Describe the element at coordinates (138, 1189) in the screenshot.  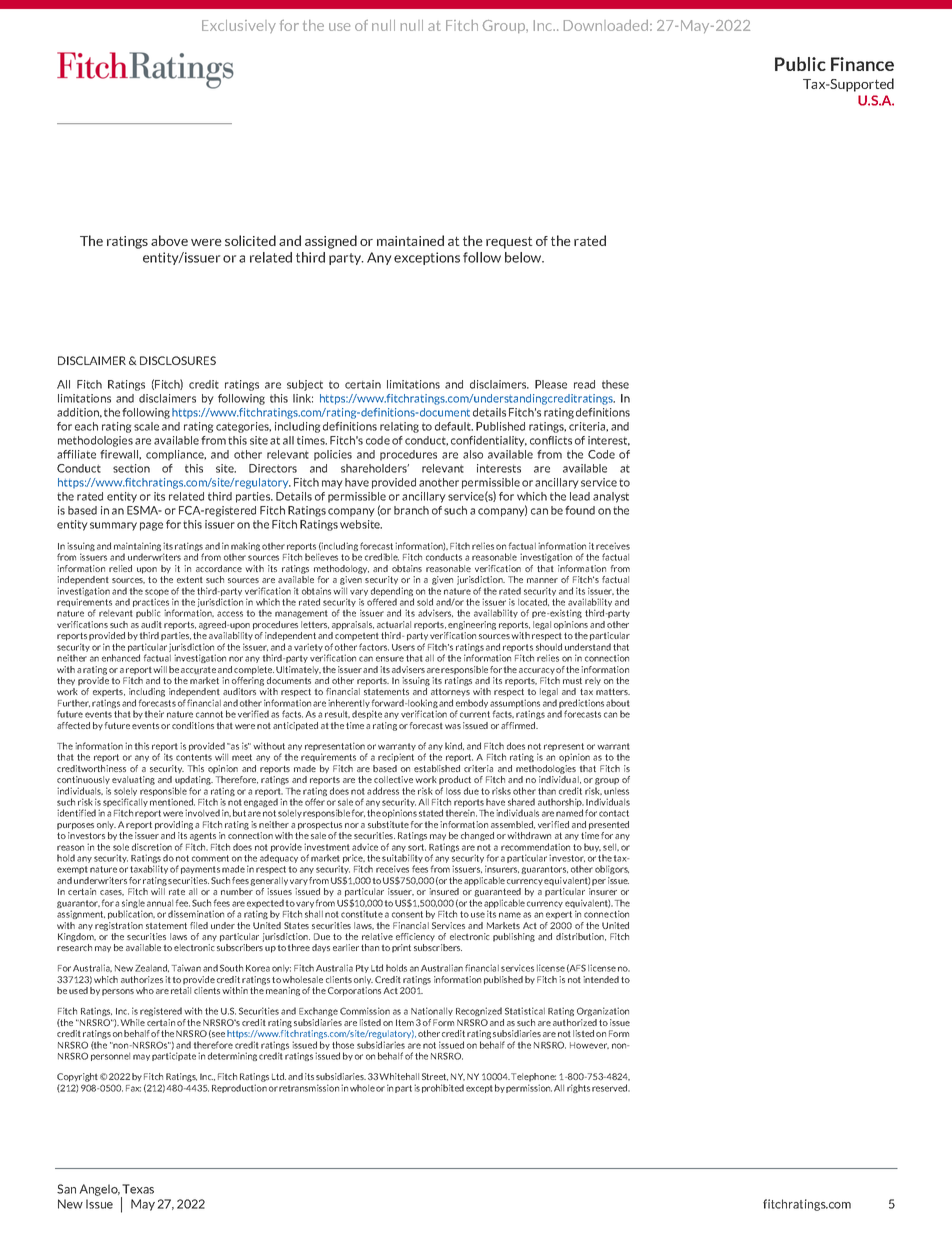
I see `Texas` at that location.
